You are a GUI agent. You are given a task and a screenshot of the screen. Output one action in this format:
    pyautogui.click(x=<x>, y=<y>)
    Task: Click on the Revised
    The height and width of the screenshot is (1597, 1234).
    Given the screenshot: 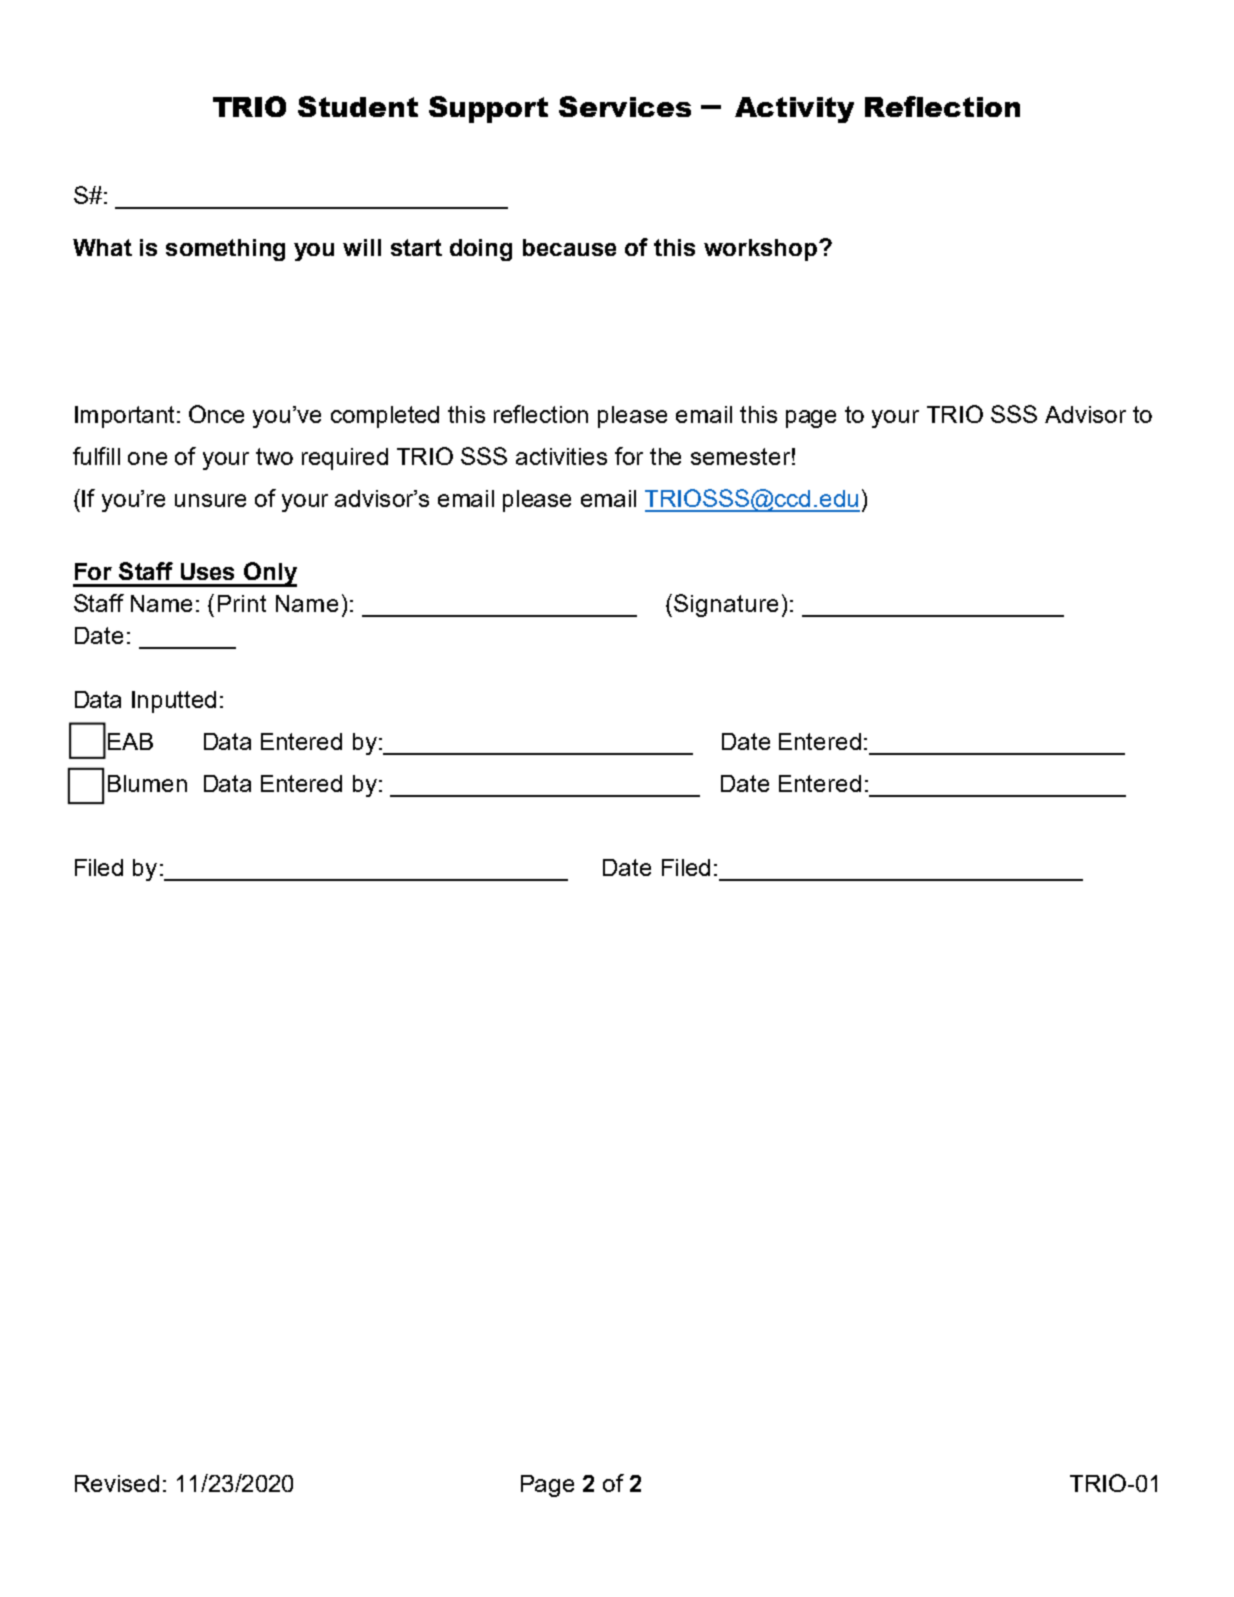 What is the action you would take?
    pyautogui.click(x=117, y=1483)
